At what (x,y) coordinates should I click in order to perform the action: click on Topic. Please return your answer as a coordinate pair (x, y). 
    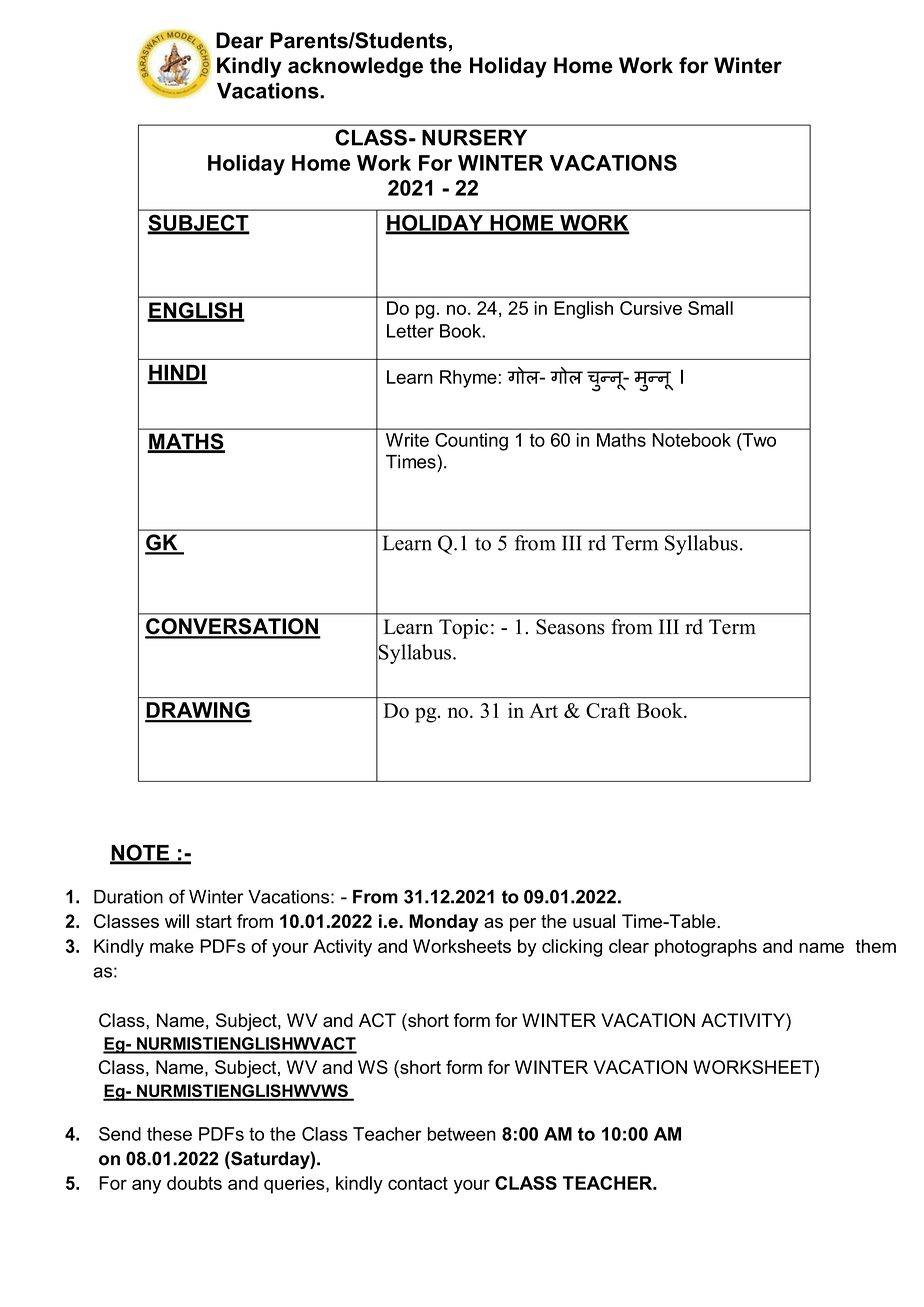
    Looking at the image, I should click on (463, 629).
